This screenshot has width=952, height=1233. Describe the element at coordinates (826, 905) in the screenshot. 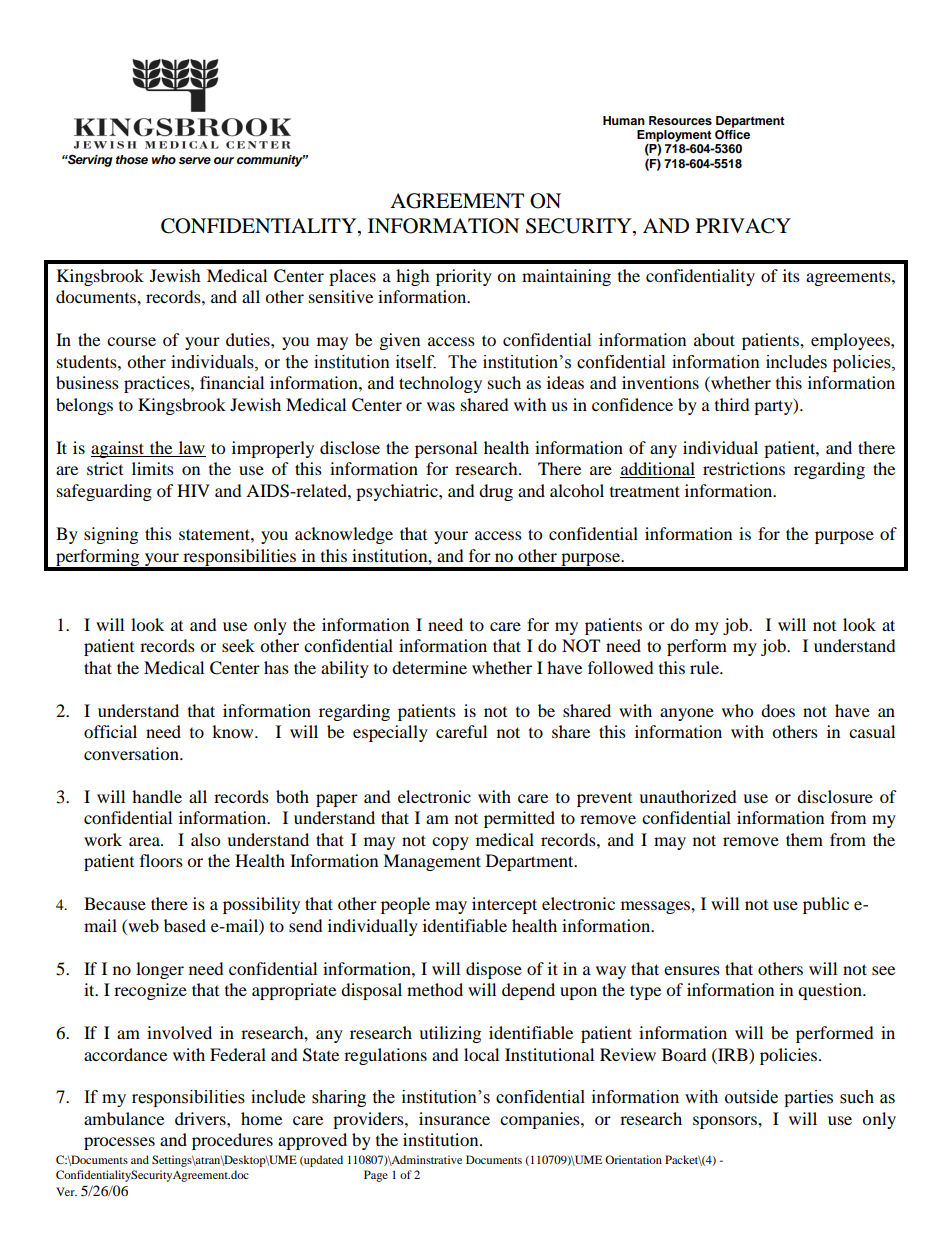

I see `public` at that location.
